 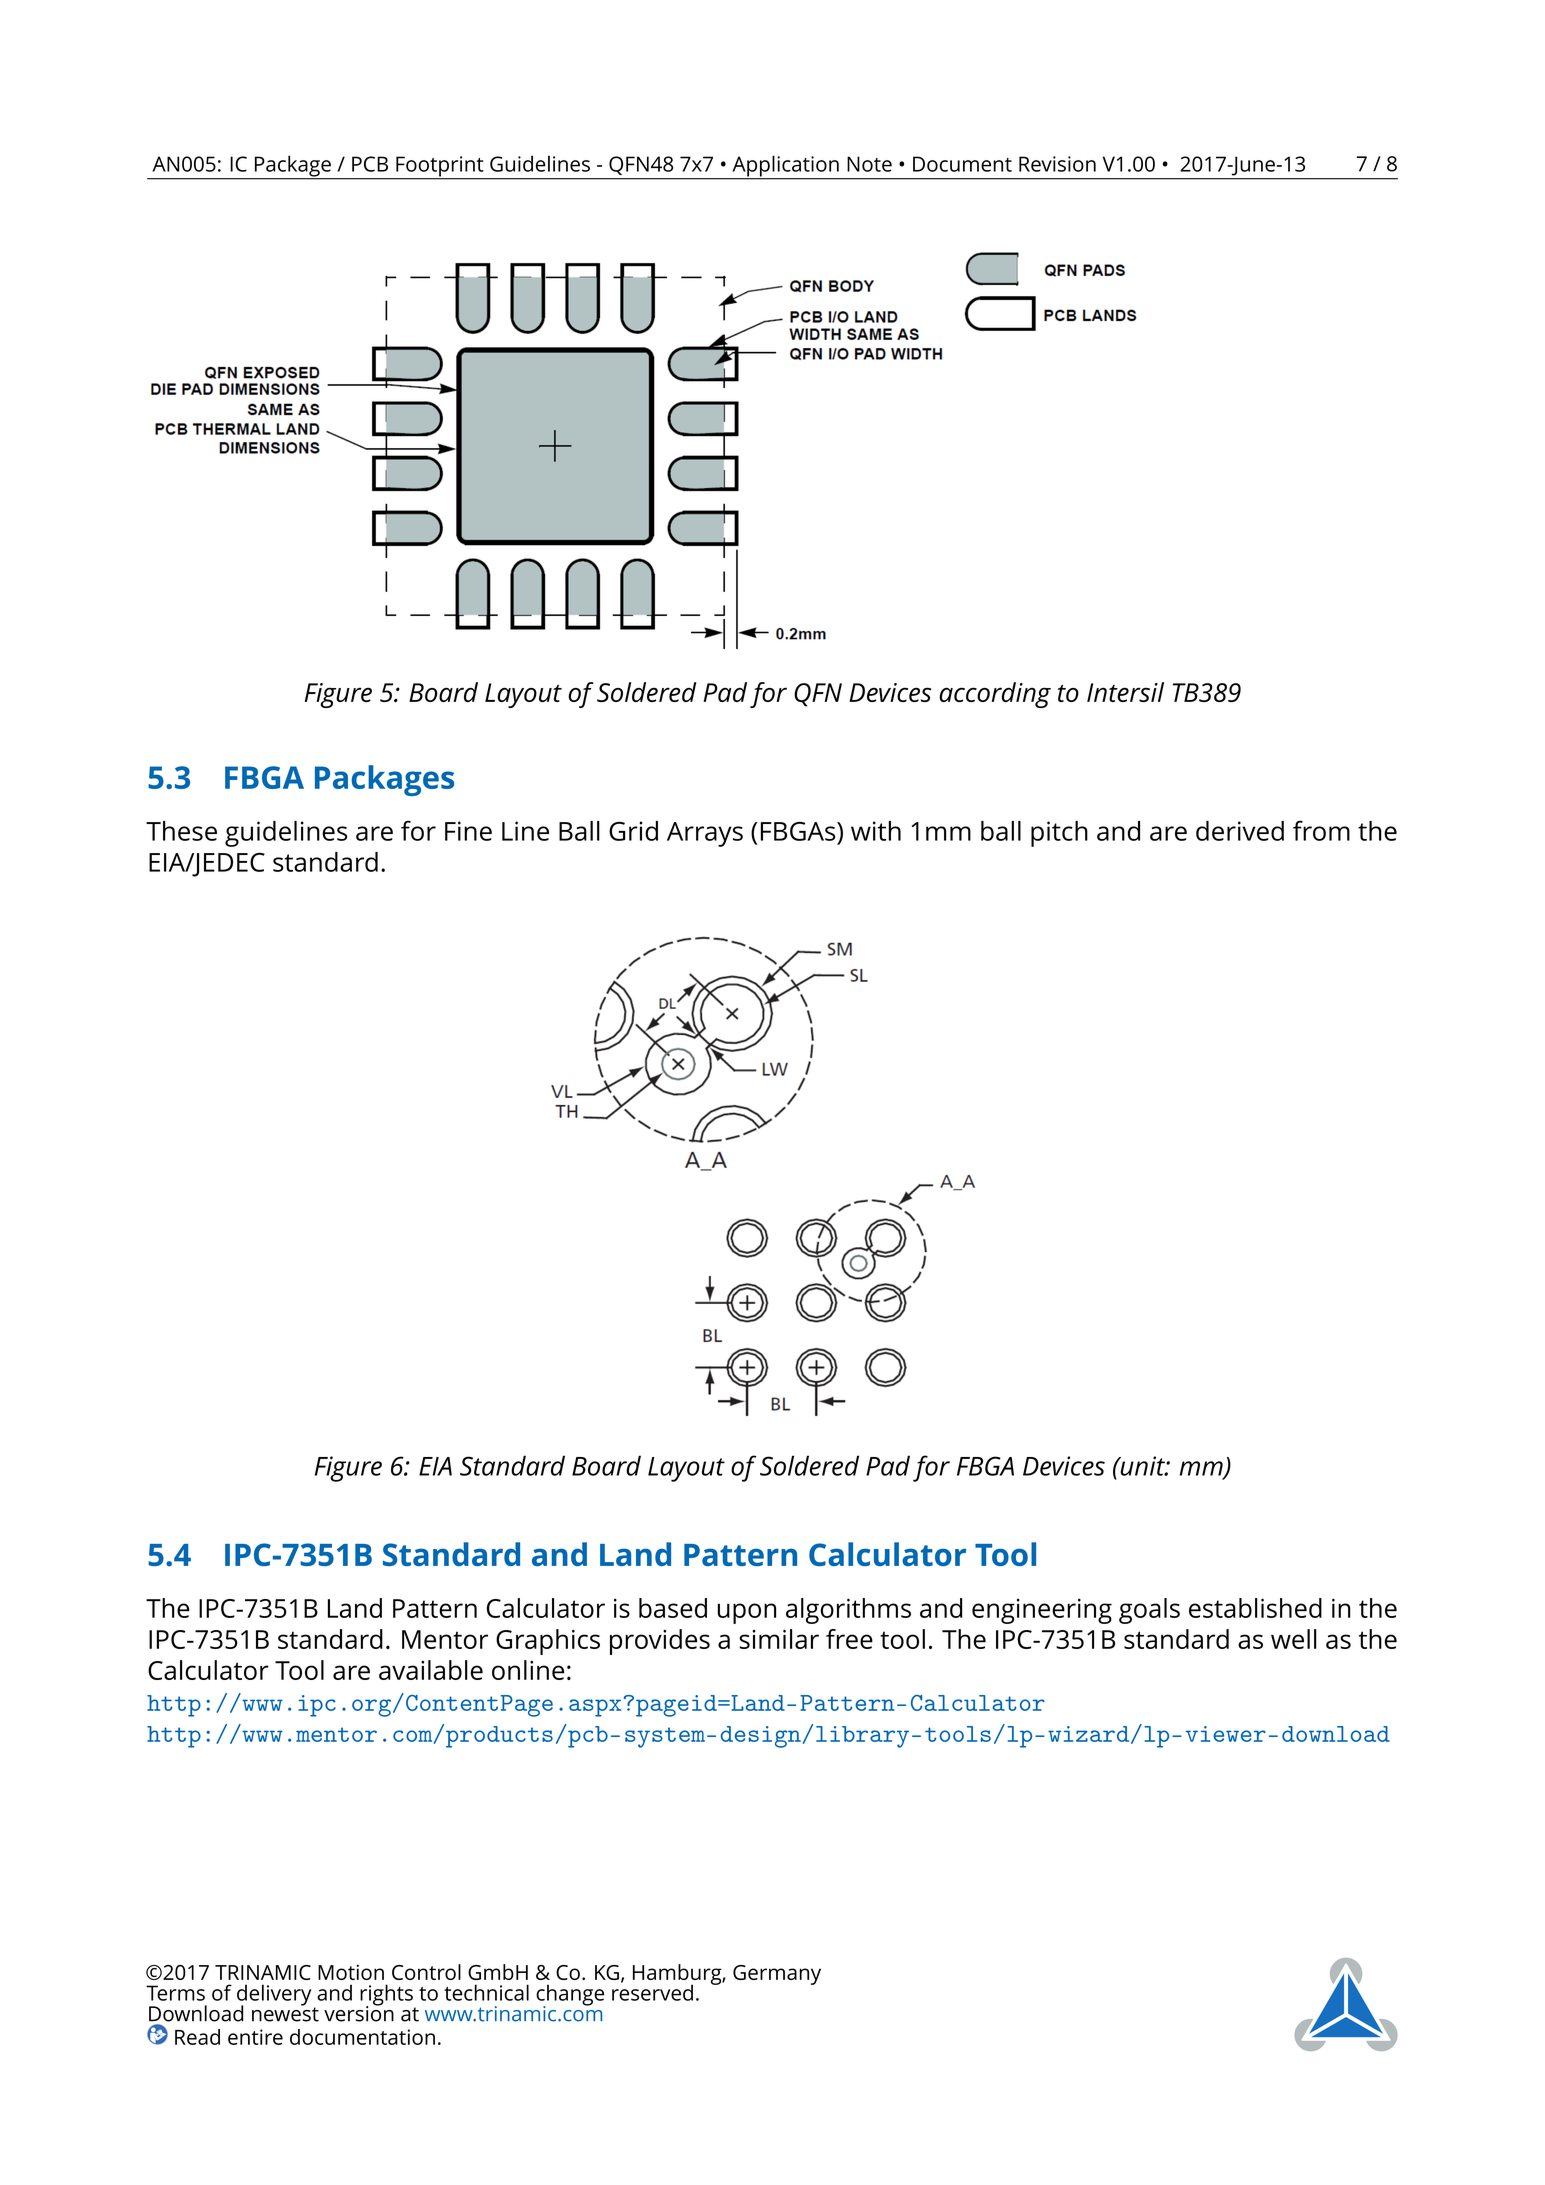 I want to click on available, so click(x=431, y=1670).
